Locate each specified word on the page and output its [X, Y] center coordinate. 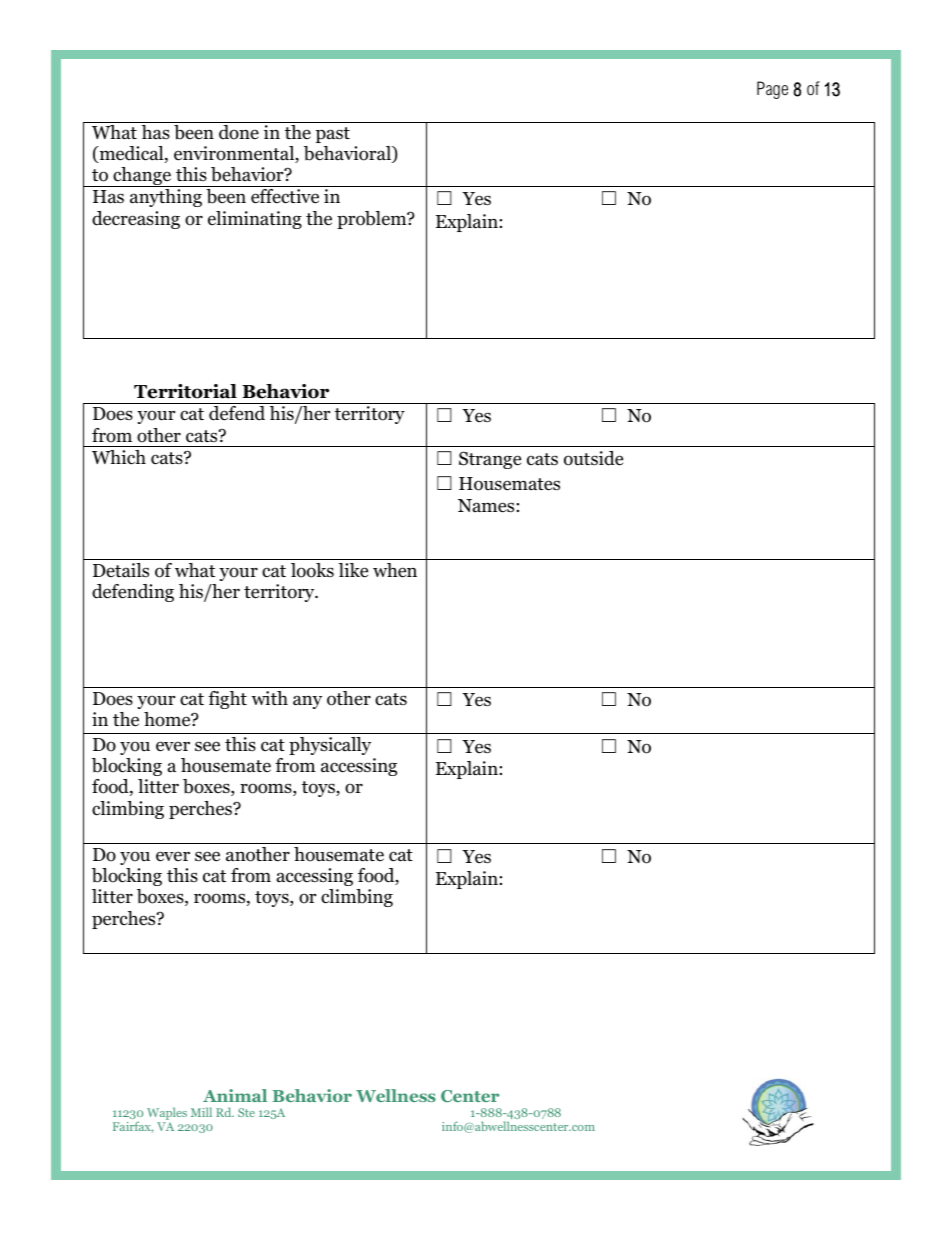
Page [772, 90]
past [333, 135]
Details [121, 570]
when [395, 570]
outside [593, 458]
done [239, 132]
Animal [235, 1095]
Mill [201, 1112]
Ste [246, 1112]
